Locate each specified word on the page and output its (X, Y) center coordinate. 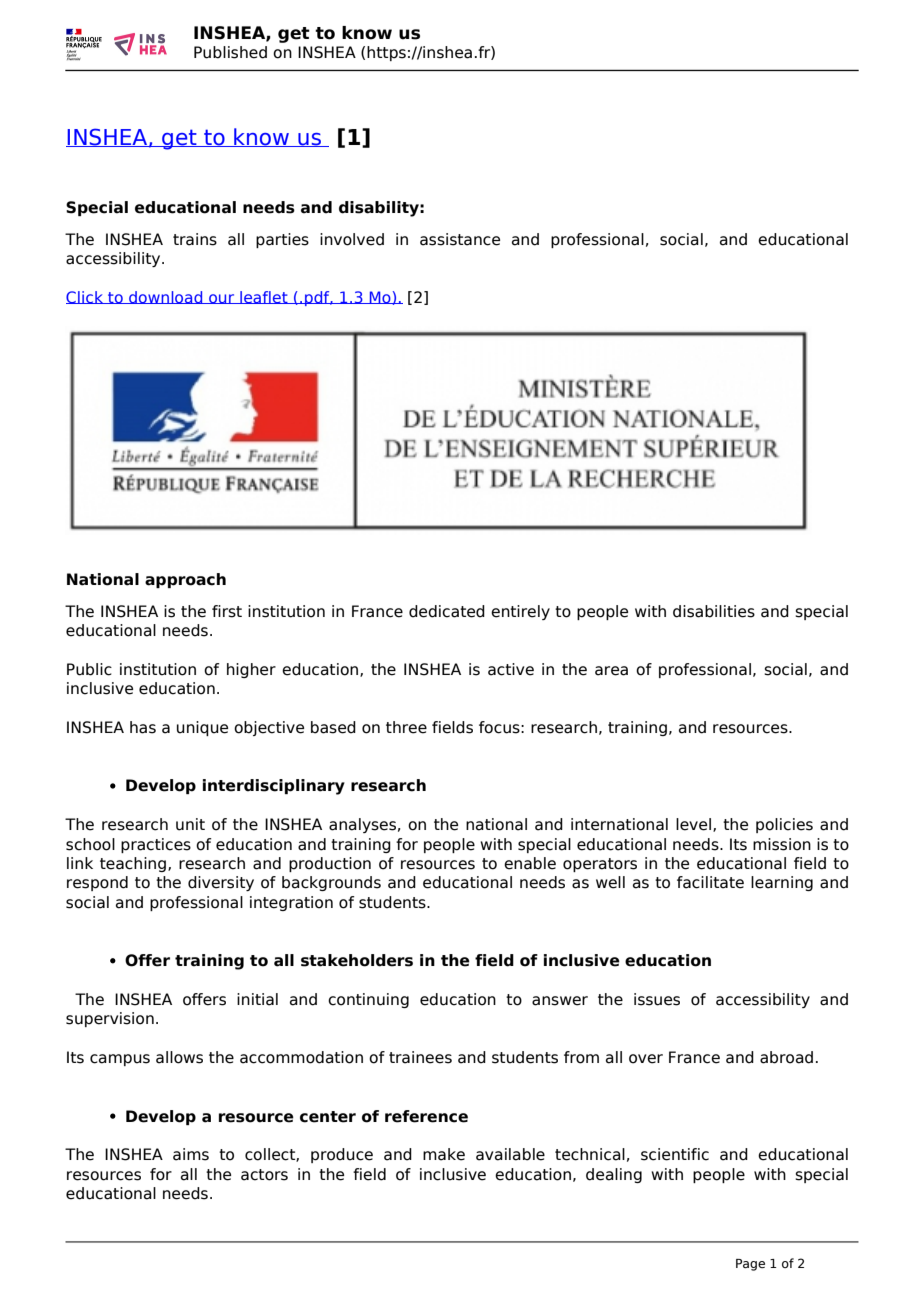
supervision (110, 1019)
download (166, 297)
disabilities (714, 611)
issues (657, 999)
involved (352, 239)
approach (185, 580)
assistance (460, 239)
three (406, 727)
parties (282, 240)
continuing (368, 1000)
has (143, 727)
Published (230, 52)
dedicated (447, 611)
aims (191, 1154)
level (693, 824)
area (611, 671)
